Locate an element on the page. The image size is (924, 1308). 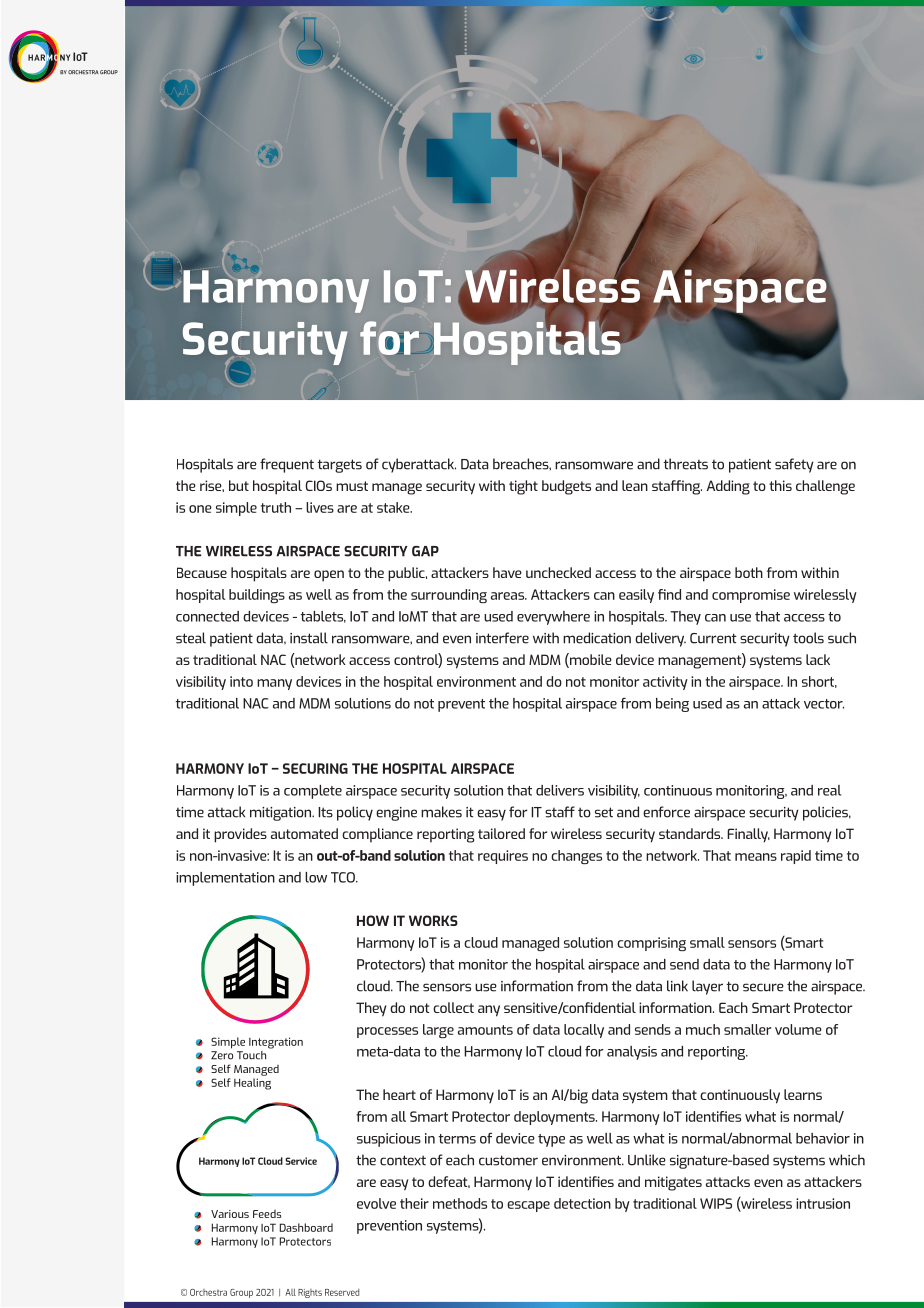
delivers is located at coordinates (560, 790).
